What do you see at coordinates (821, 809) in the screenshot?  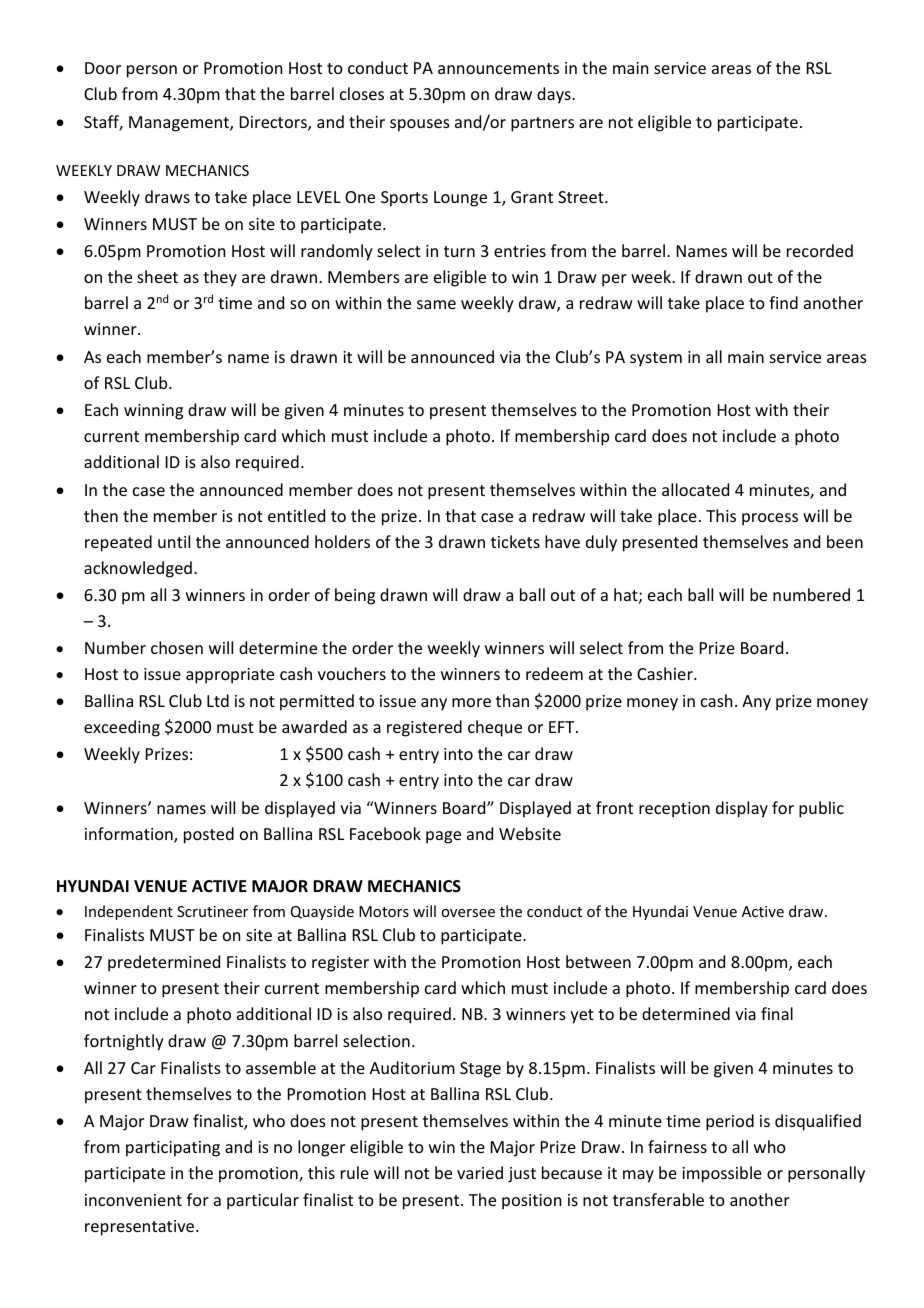 I see `public` at bounding box center [821, 809].
